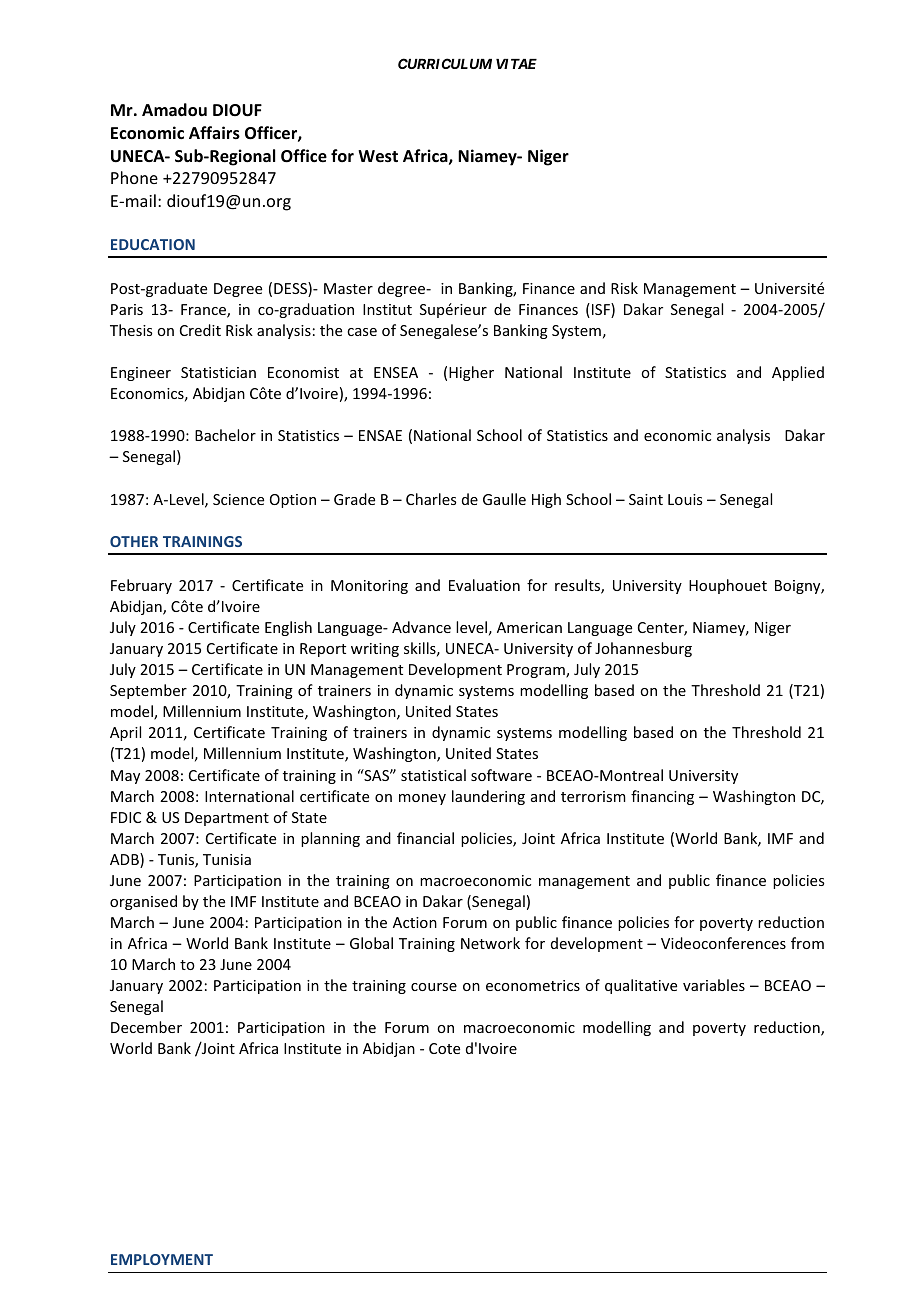 This document has height=1308, width=924. Describe the element at coordinates (641, 986) in the document. I see `qualitative` at that location.
